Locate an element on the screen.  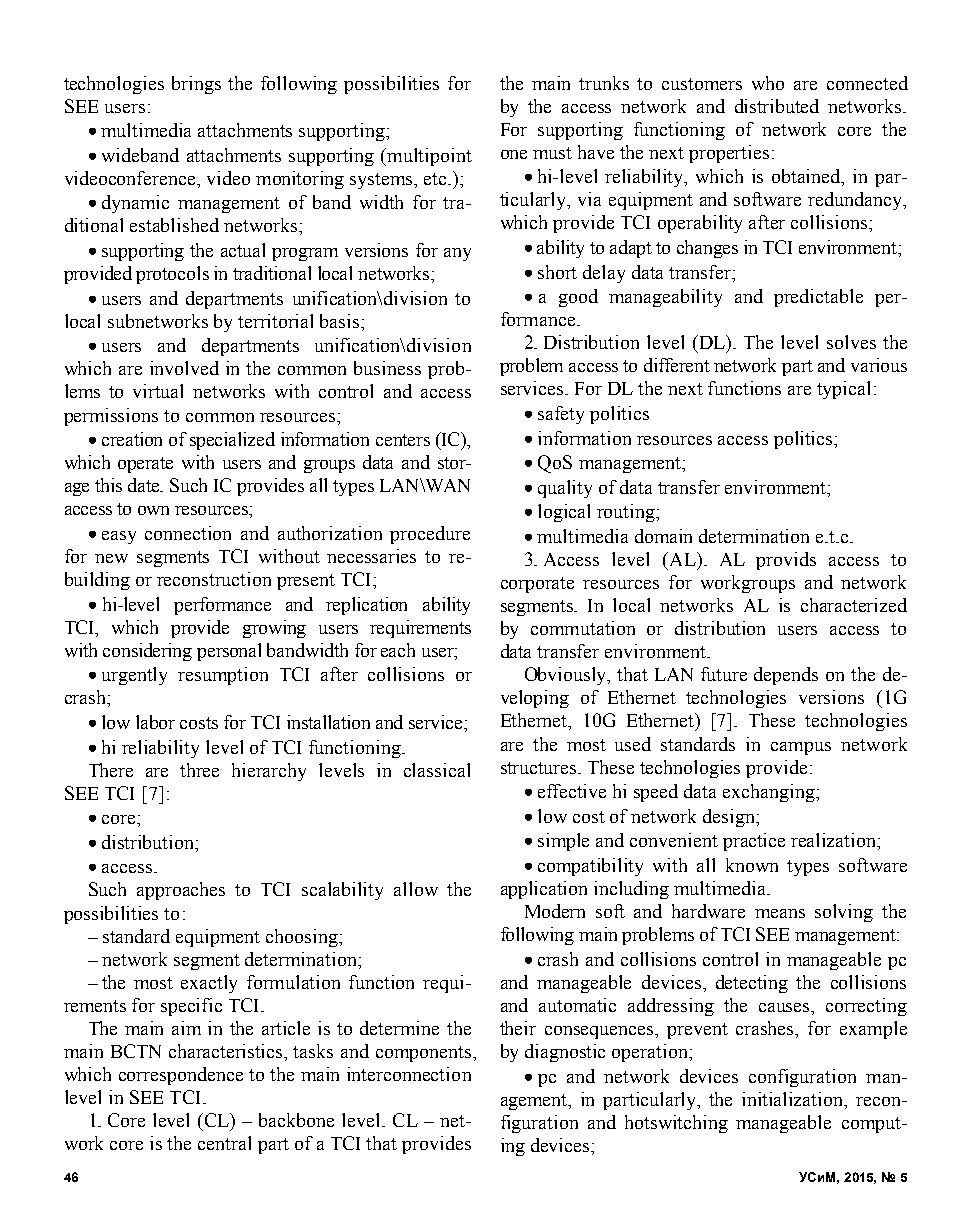
approaches is located at coordinates (181, 891).
